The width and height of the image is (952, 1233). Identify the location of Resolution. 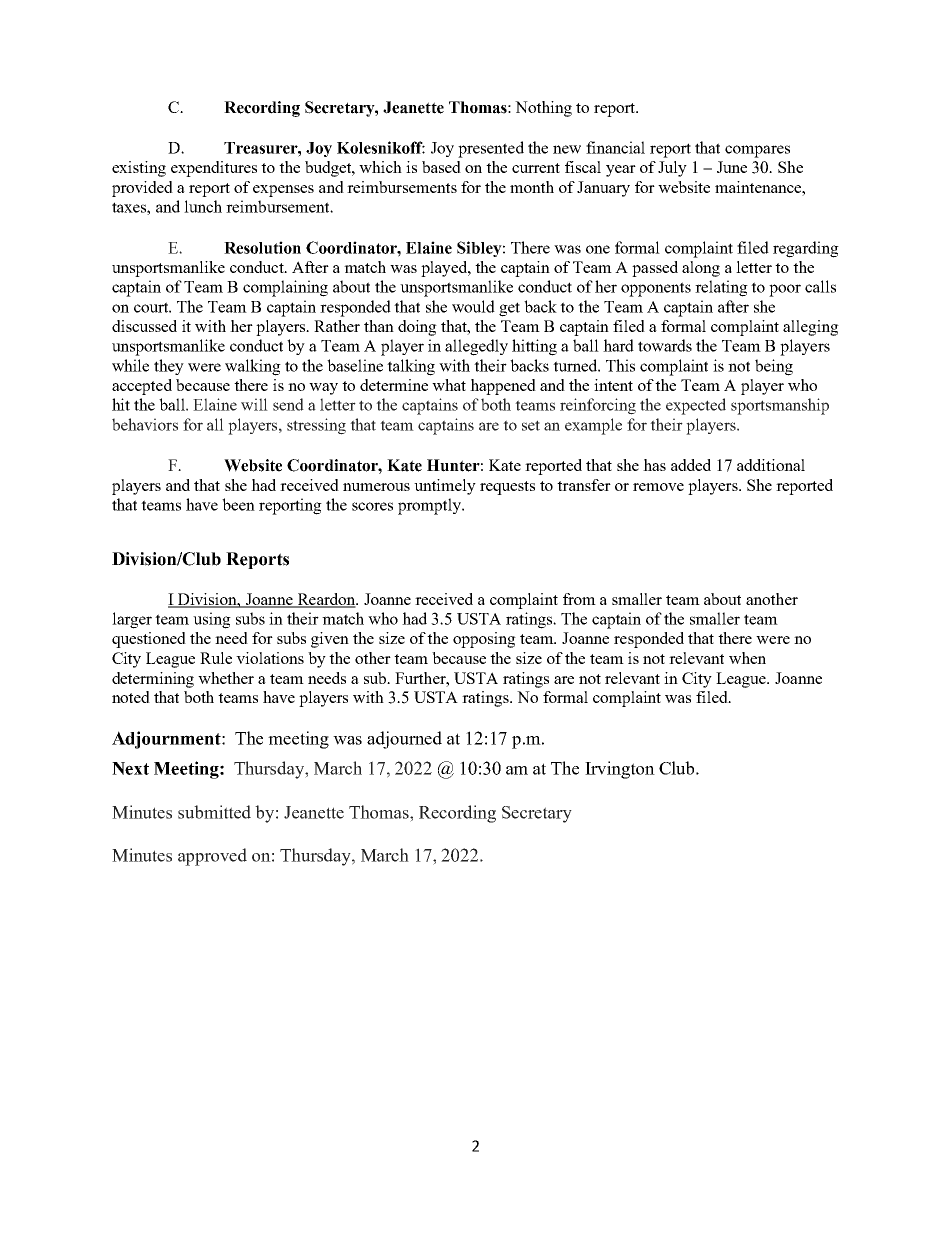
(262, 247).
